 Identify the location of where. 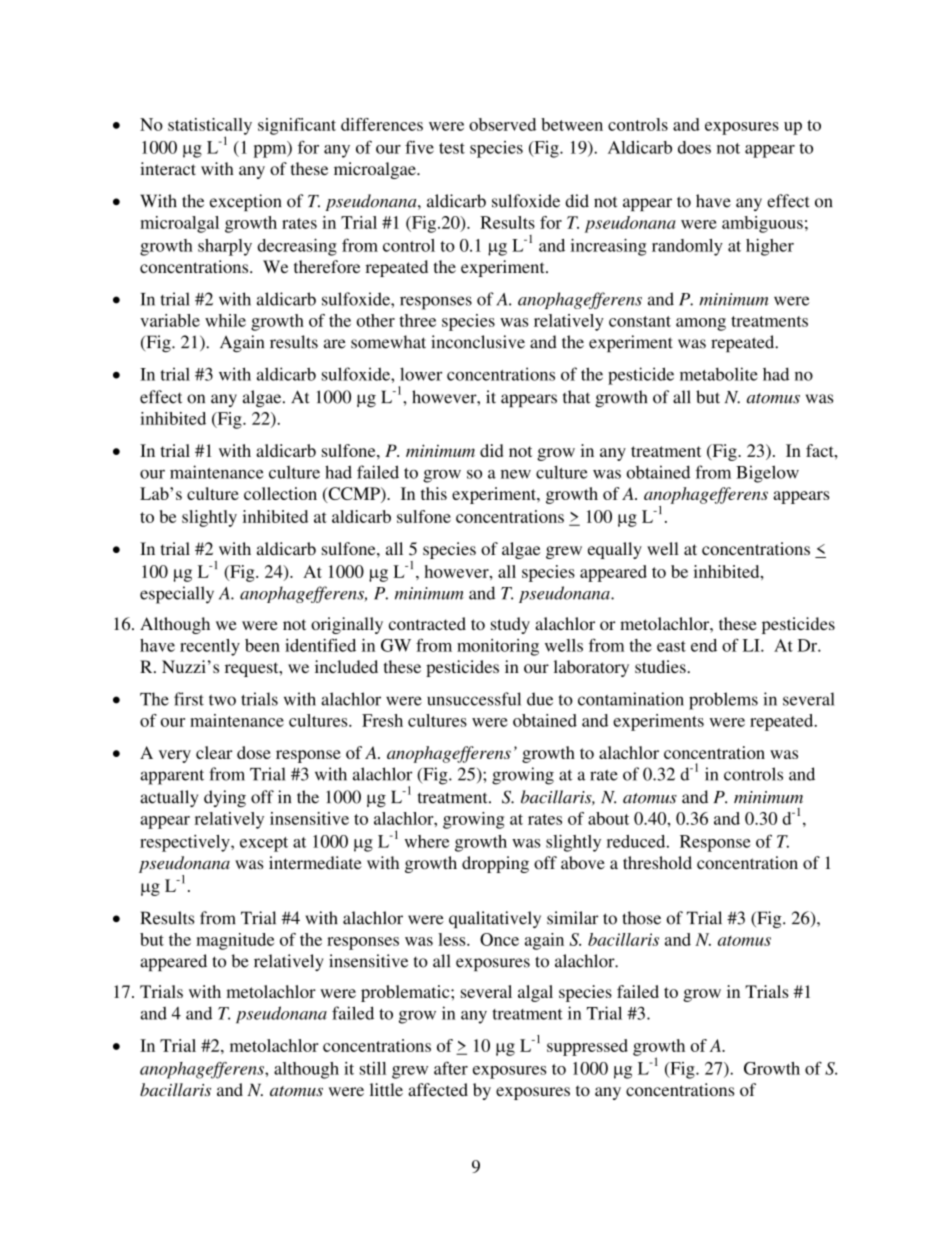
(427, 841).
